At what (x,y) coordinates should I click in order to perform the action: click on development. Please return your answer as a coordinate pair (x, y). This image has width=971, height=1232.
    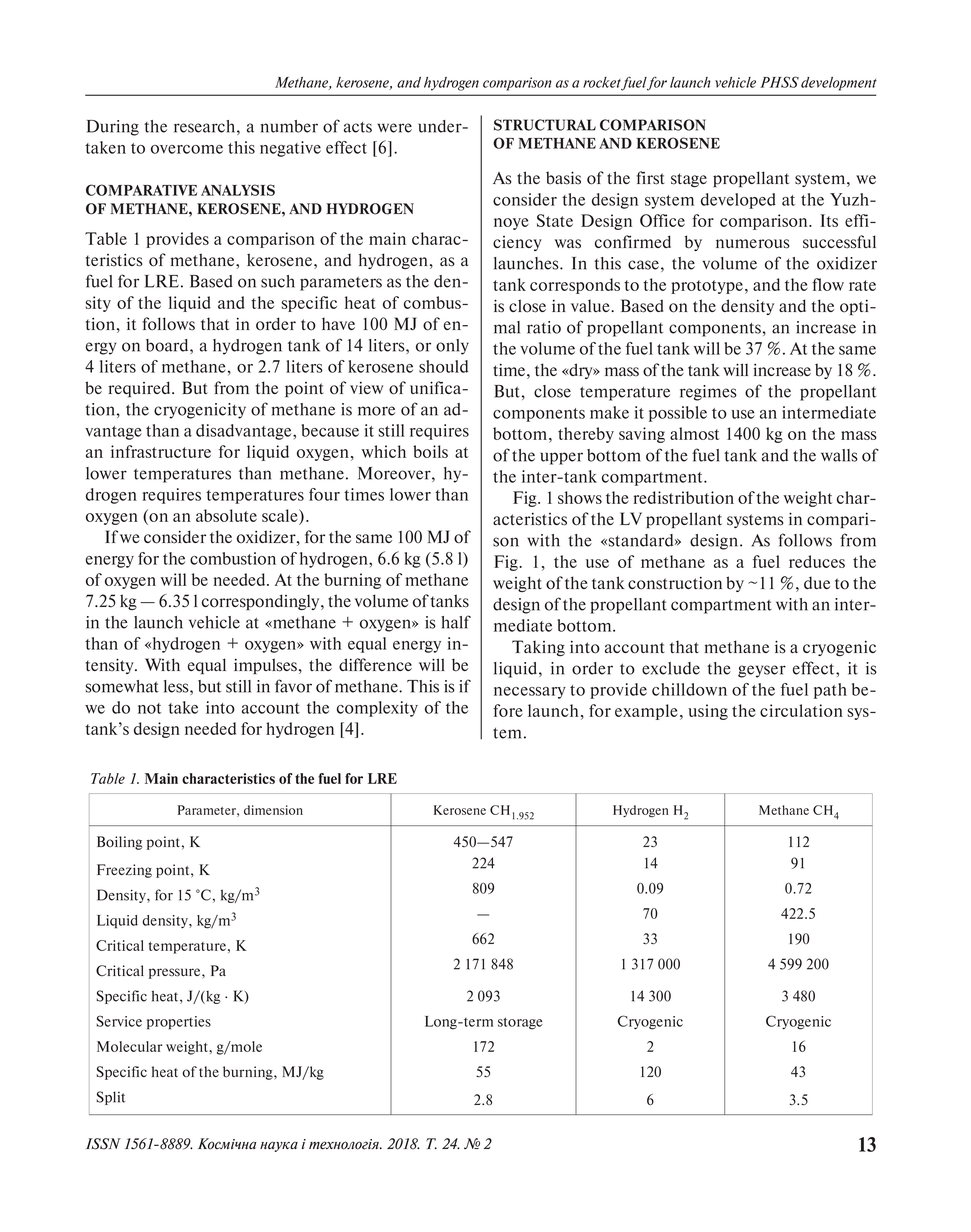
    Looking at the image, I should click on (839, 84).
